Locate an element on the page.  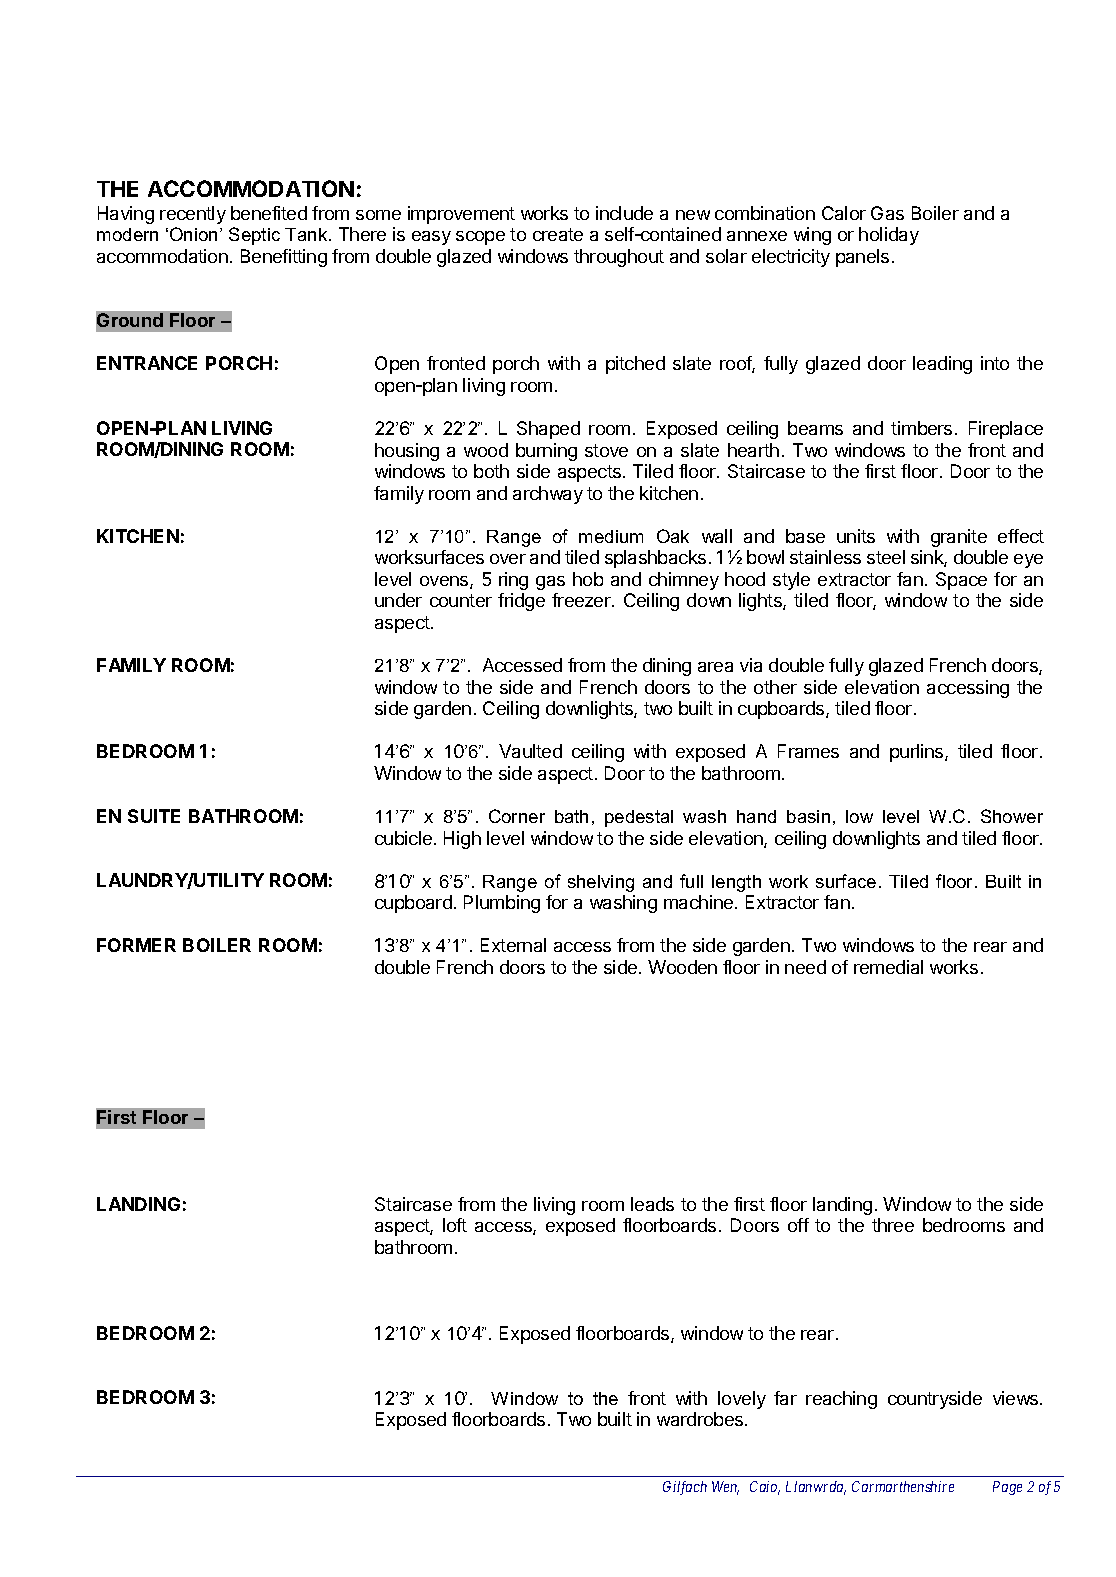
Septic is located at coordinates (254, 236).
